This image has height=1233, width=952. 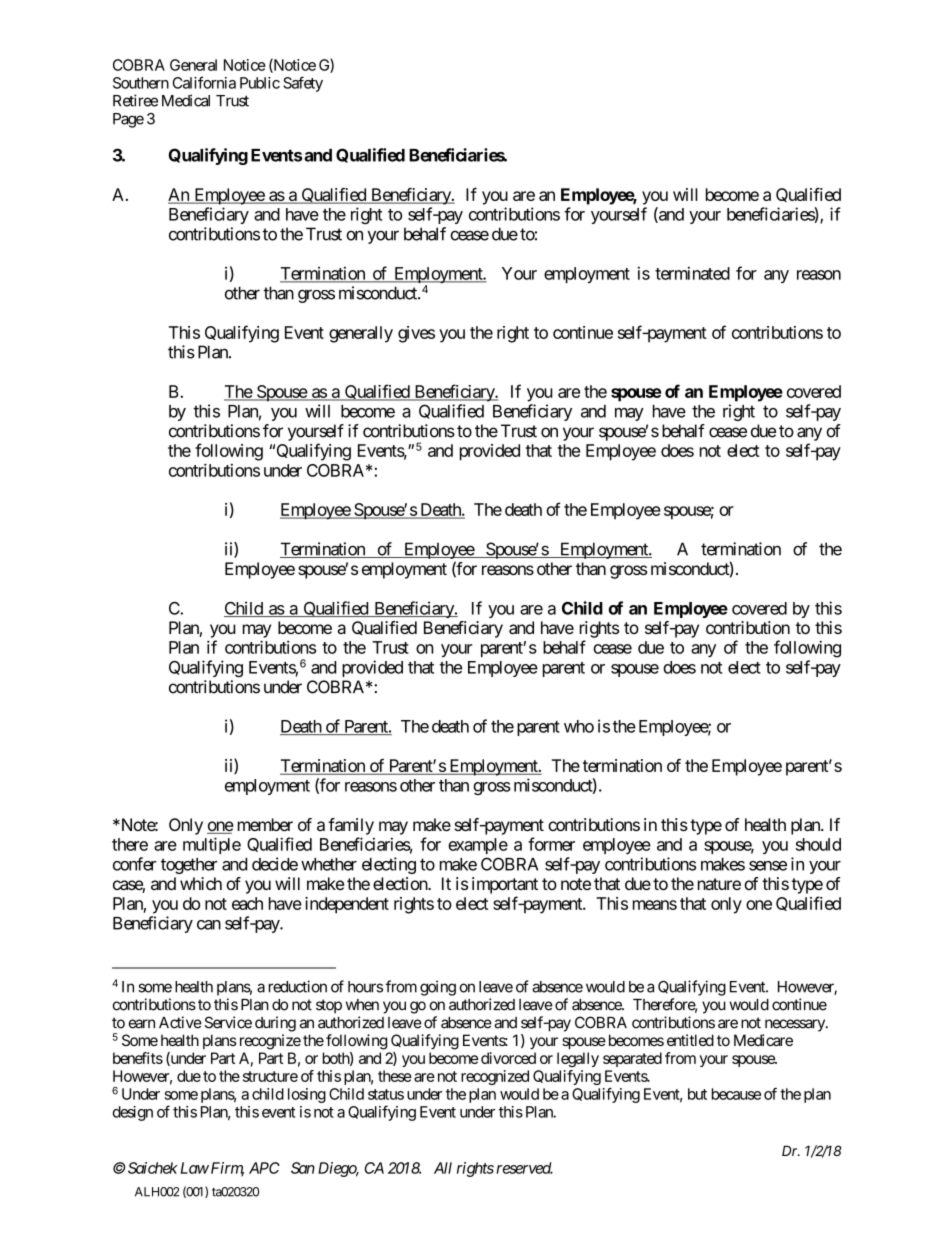 I want to click on important, so click(x=505, y=885).
